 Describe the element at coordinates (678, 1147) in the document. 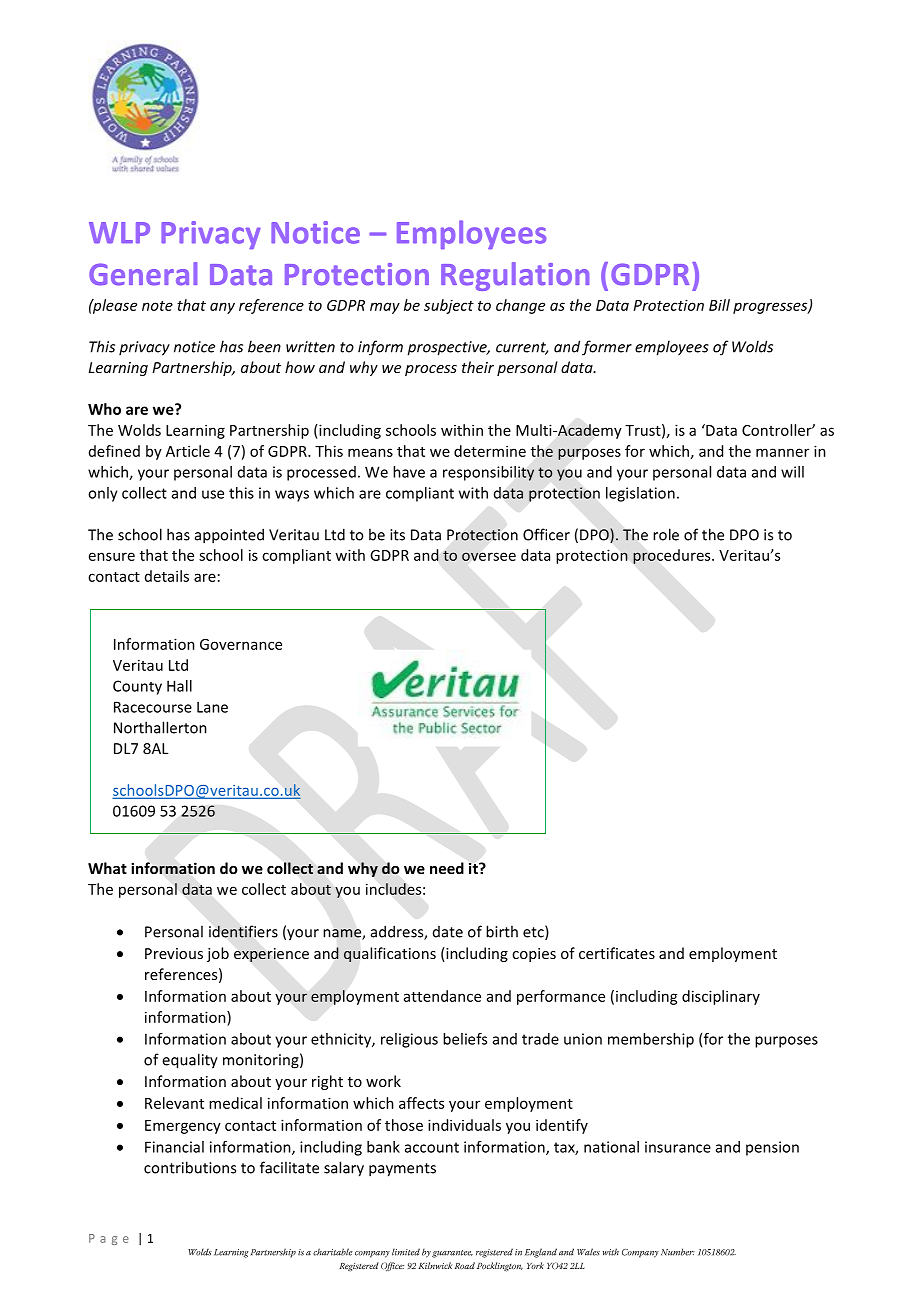

I see `insurance` at that location.
